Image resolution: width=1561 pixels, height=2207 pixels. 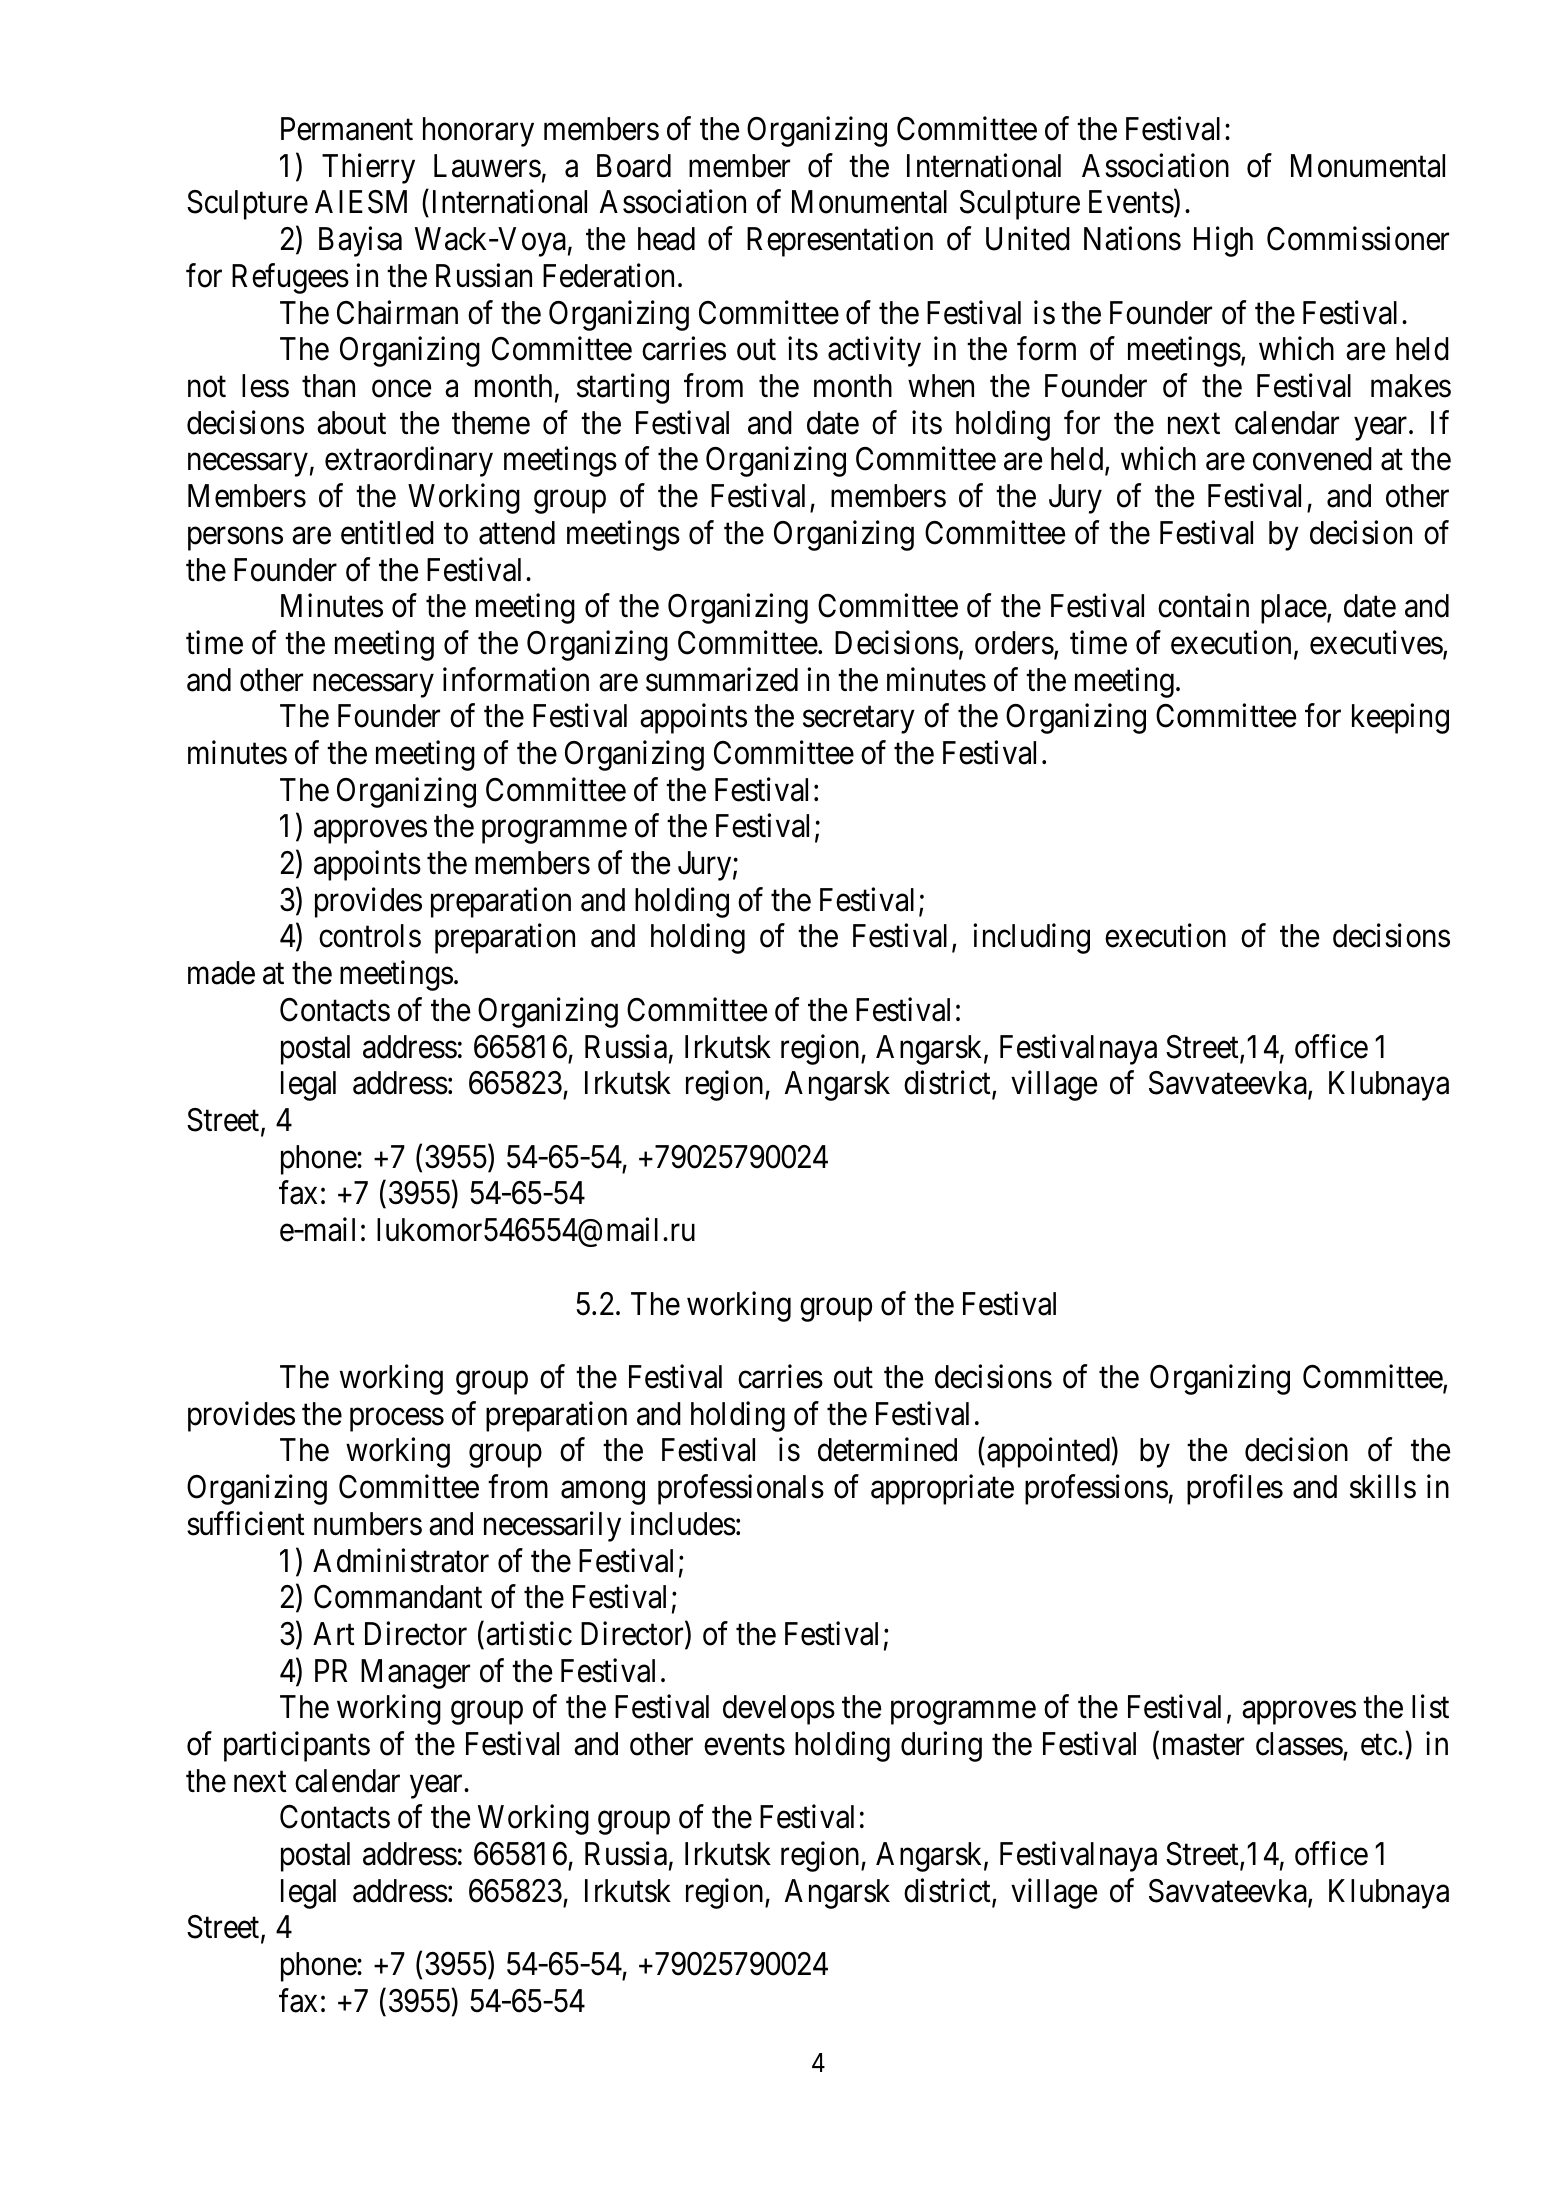 I want to click on determined, so click(x=887, y=1450).
